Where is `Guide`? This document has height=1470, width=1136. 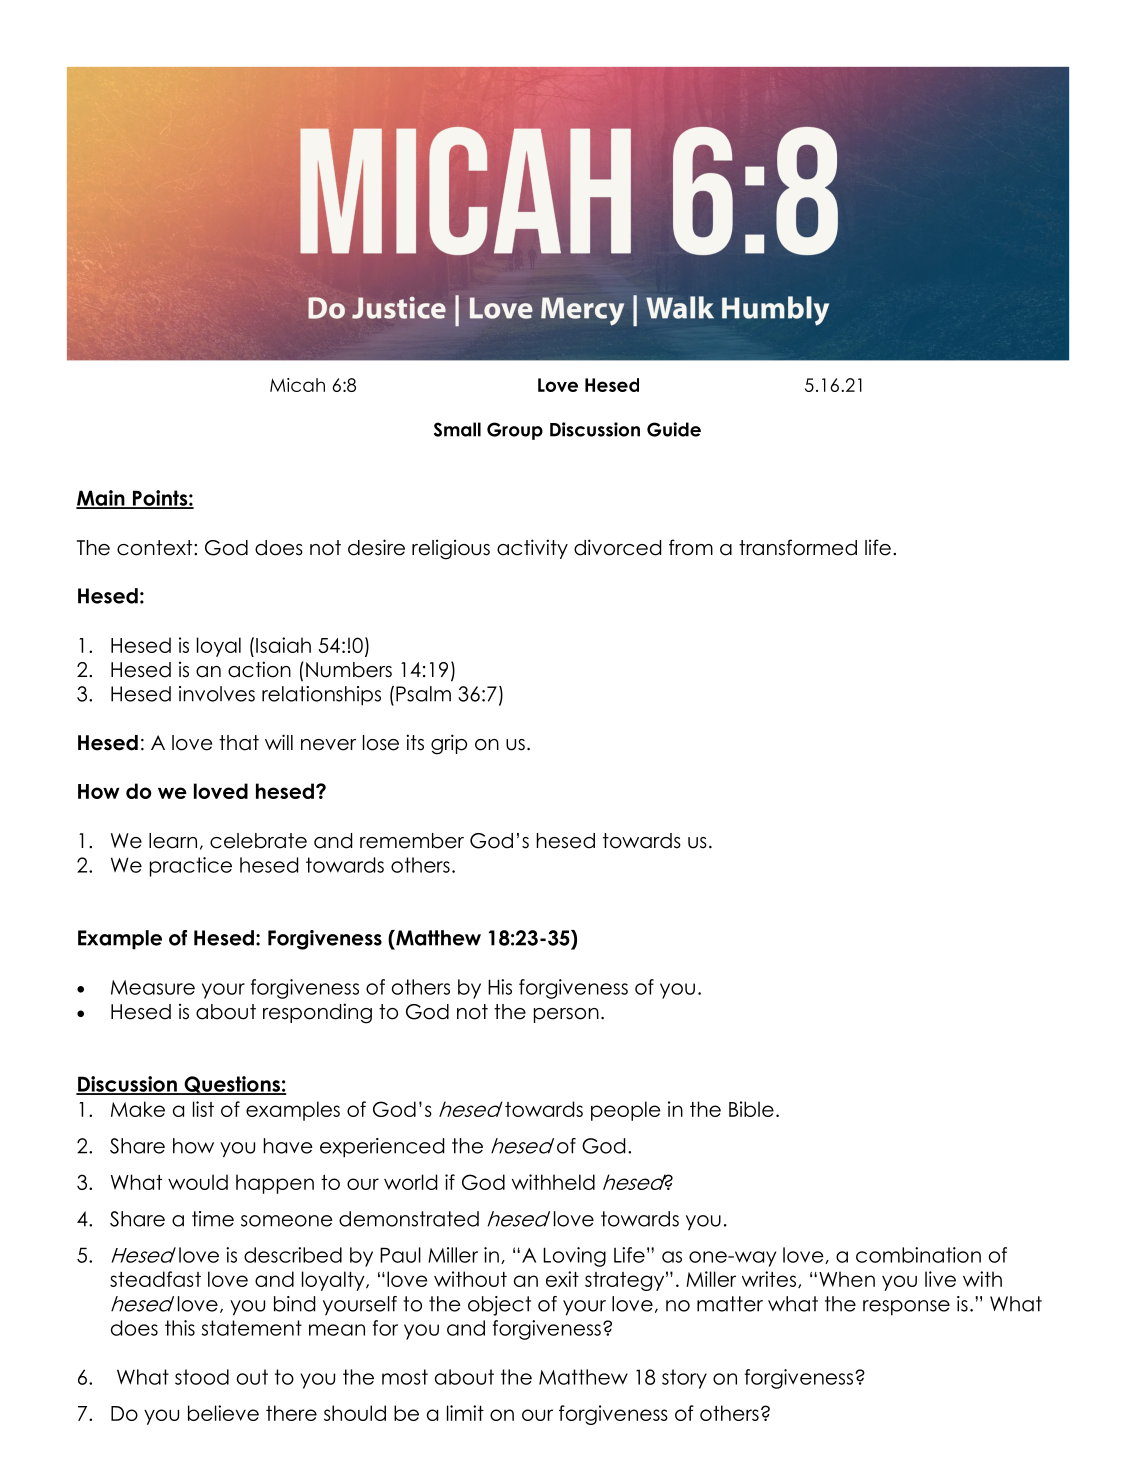
Guide is located at coordinates (674, 429).
